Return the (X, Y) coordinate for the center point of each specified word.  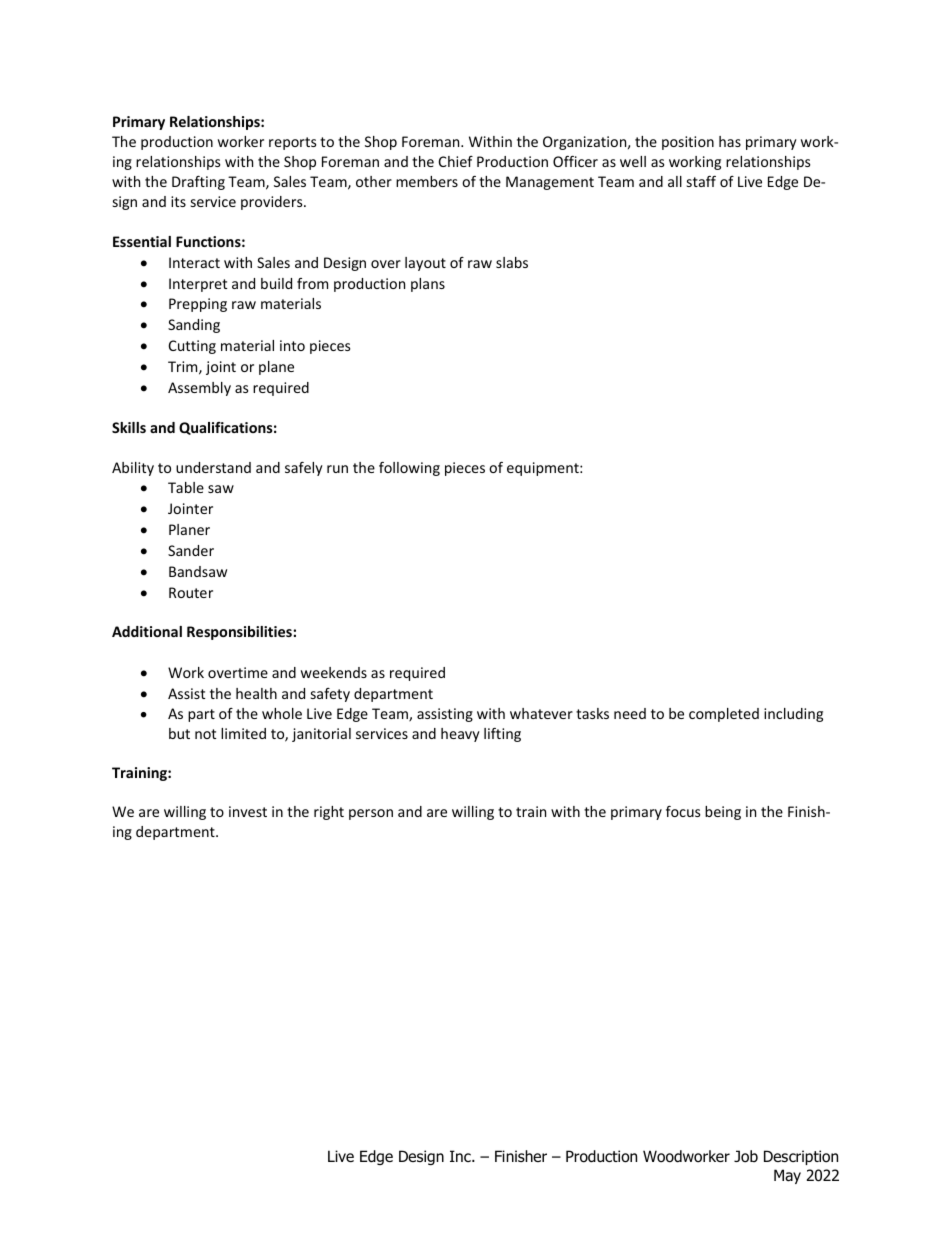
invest (248, 811)
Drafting (198, 183)
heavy (460, 735)
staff (701, 181)
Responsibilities (240, 633)
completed (724, 715)
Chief (456, 161)
